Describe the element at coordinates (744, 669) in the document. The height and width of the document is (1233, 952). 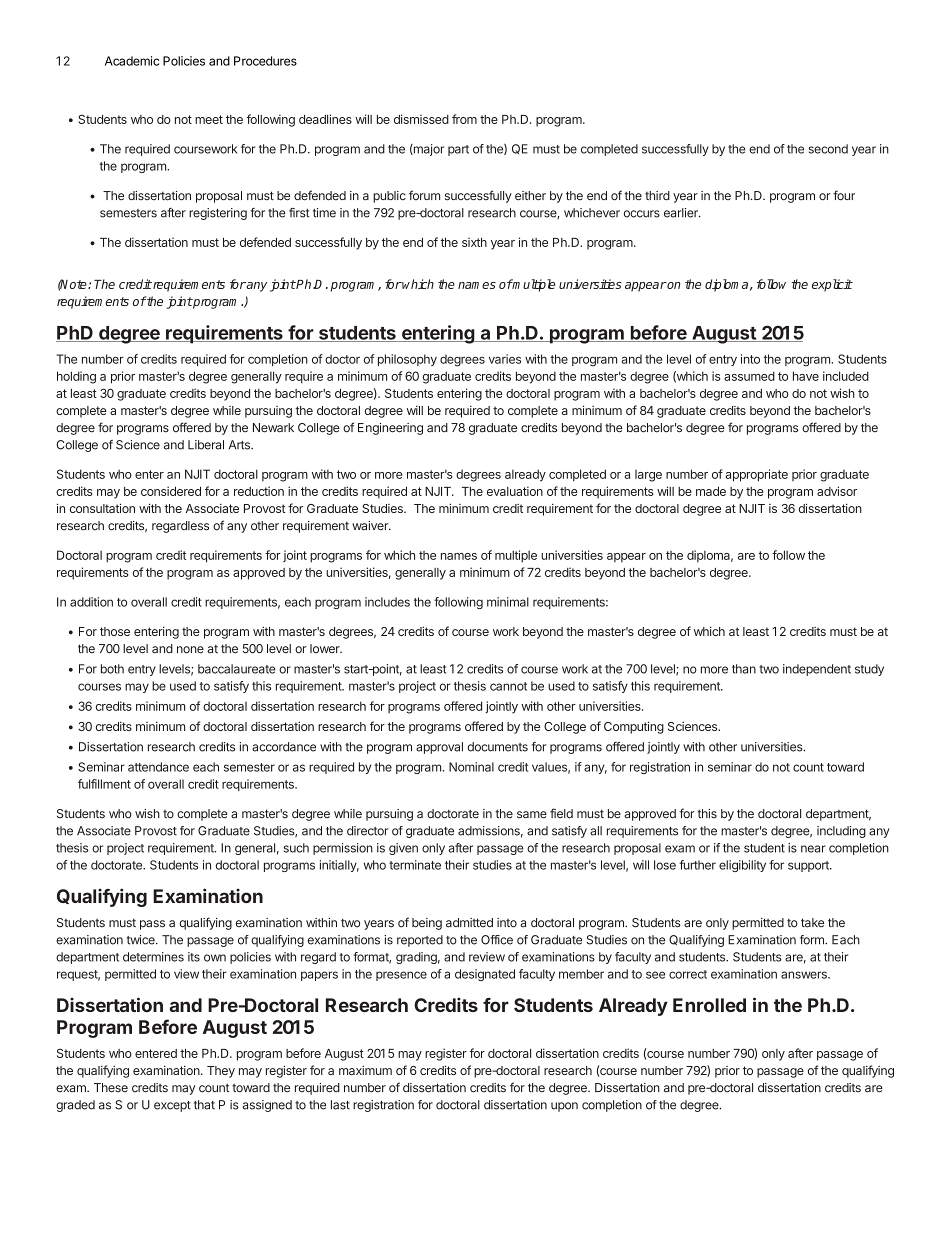
I see `than` at that location.
